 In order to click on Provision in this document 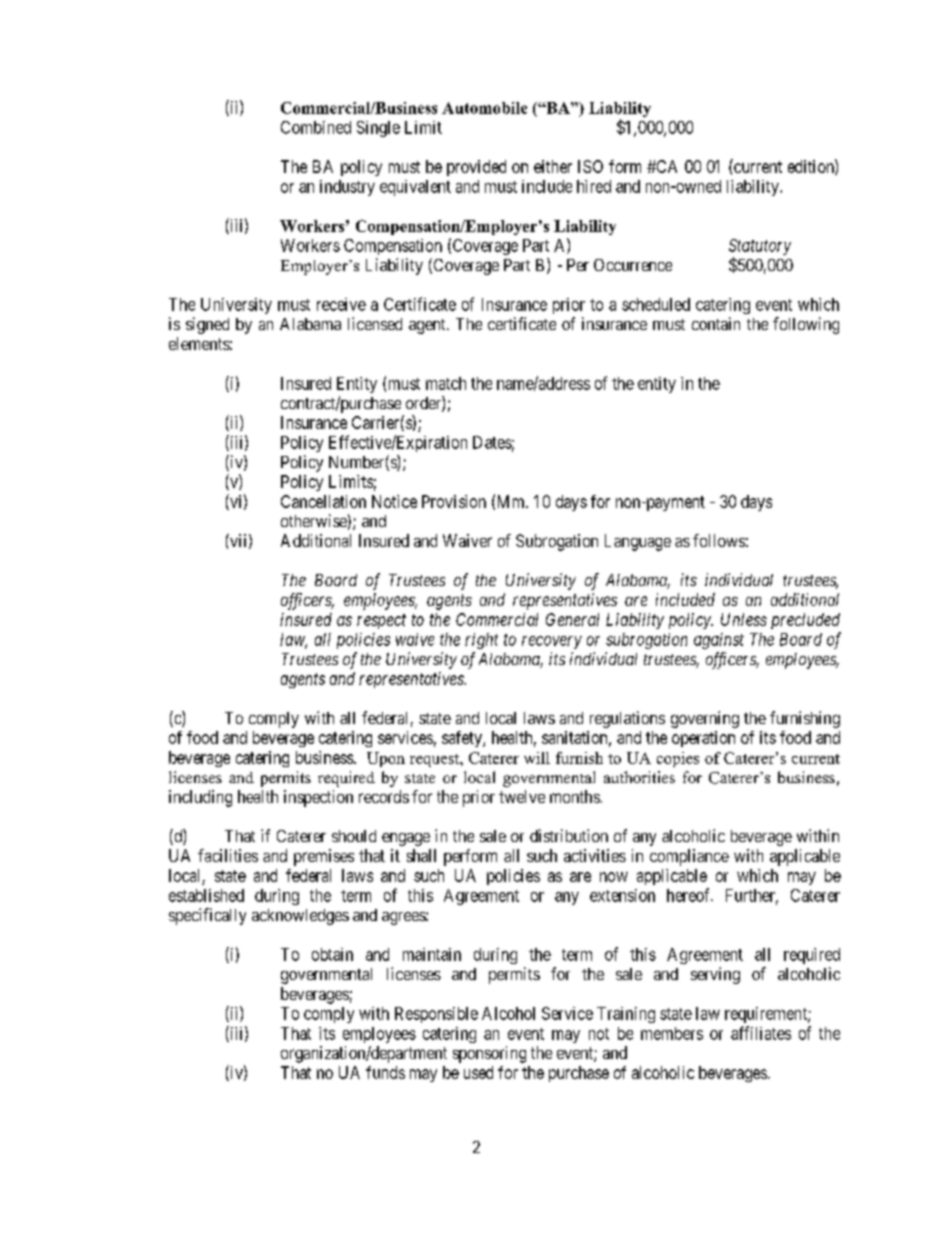, I will do `click(454, 501)`.
